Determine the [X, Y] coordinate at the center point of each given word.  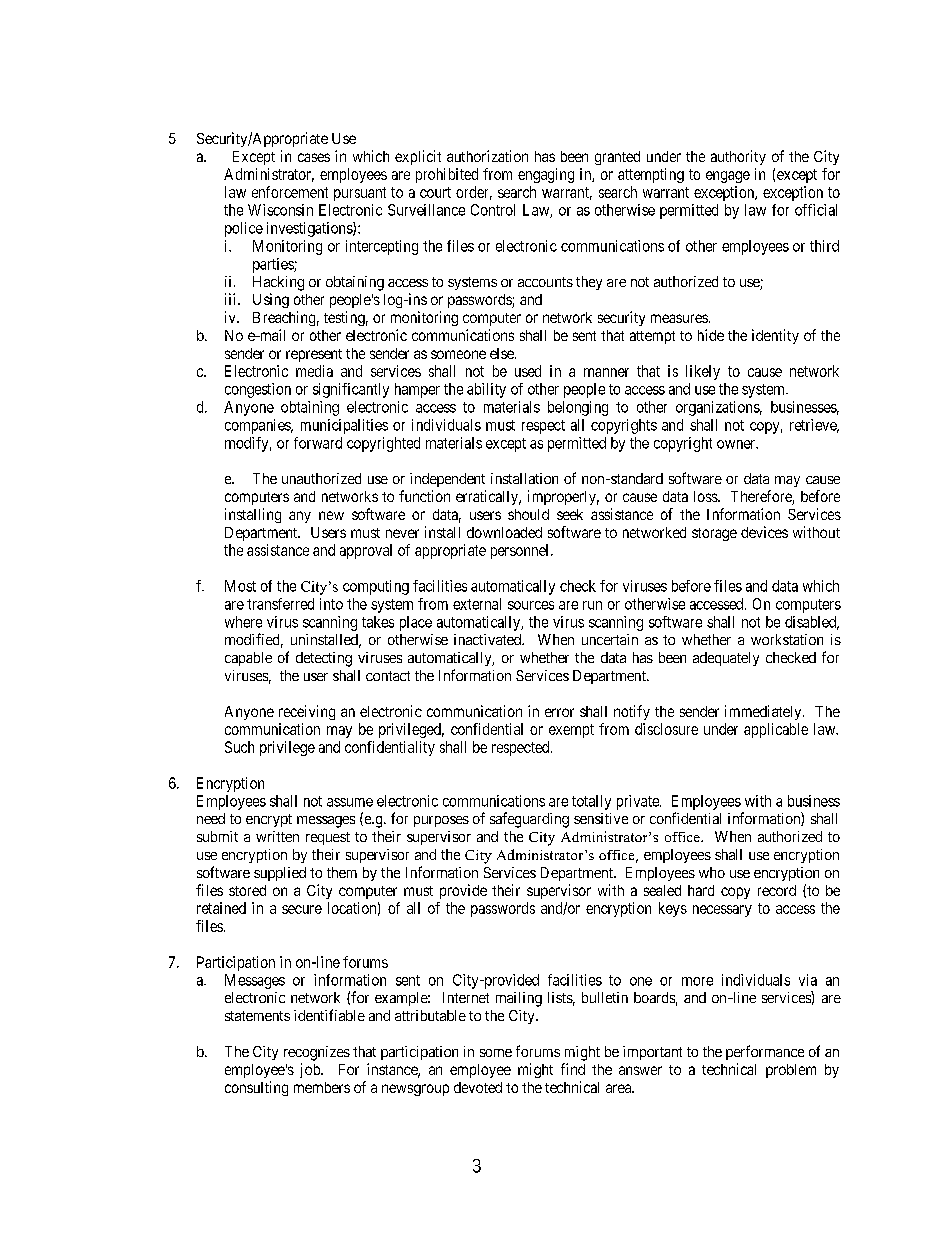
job [311, 1070]
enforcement [290, 192]
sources [531, 605]
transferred [280, 604]
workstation [787, 639]
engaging [546, 175]
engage [728, 177]
